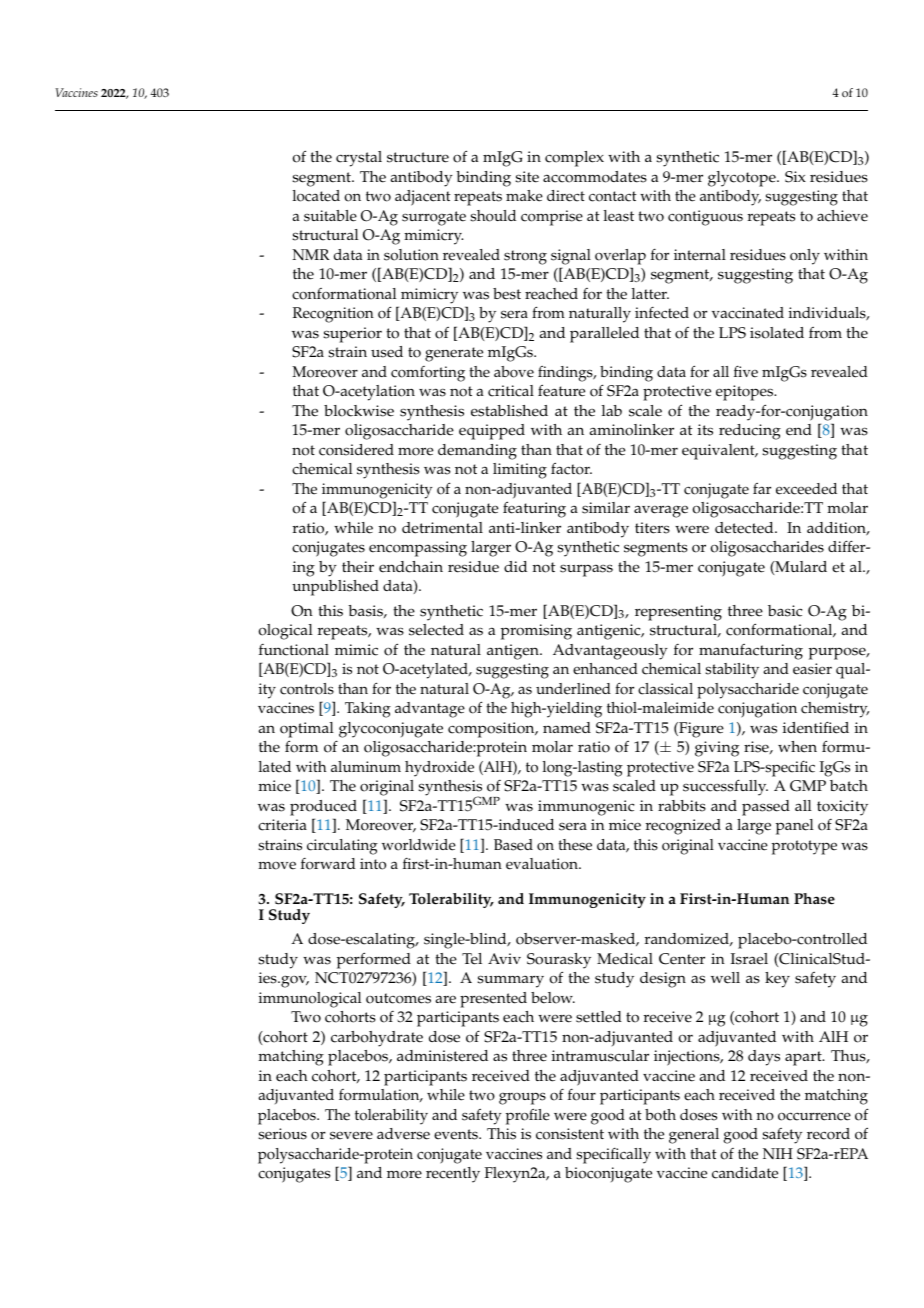  Describe the element at coordinates (566, 196) in the screenshot. I see `direct` at that location.
